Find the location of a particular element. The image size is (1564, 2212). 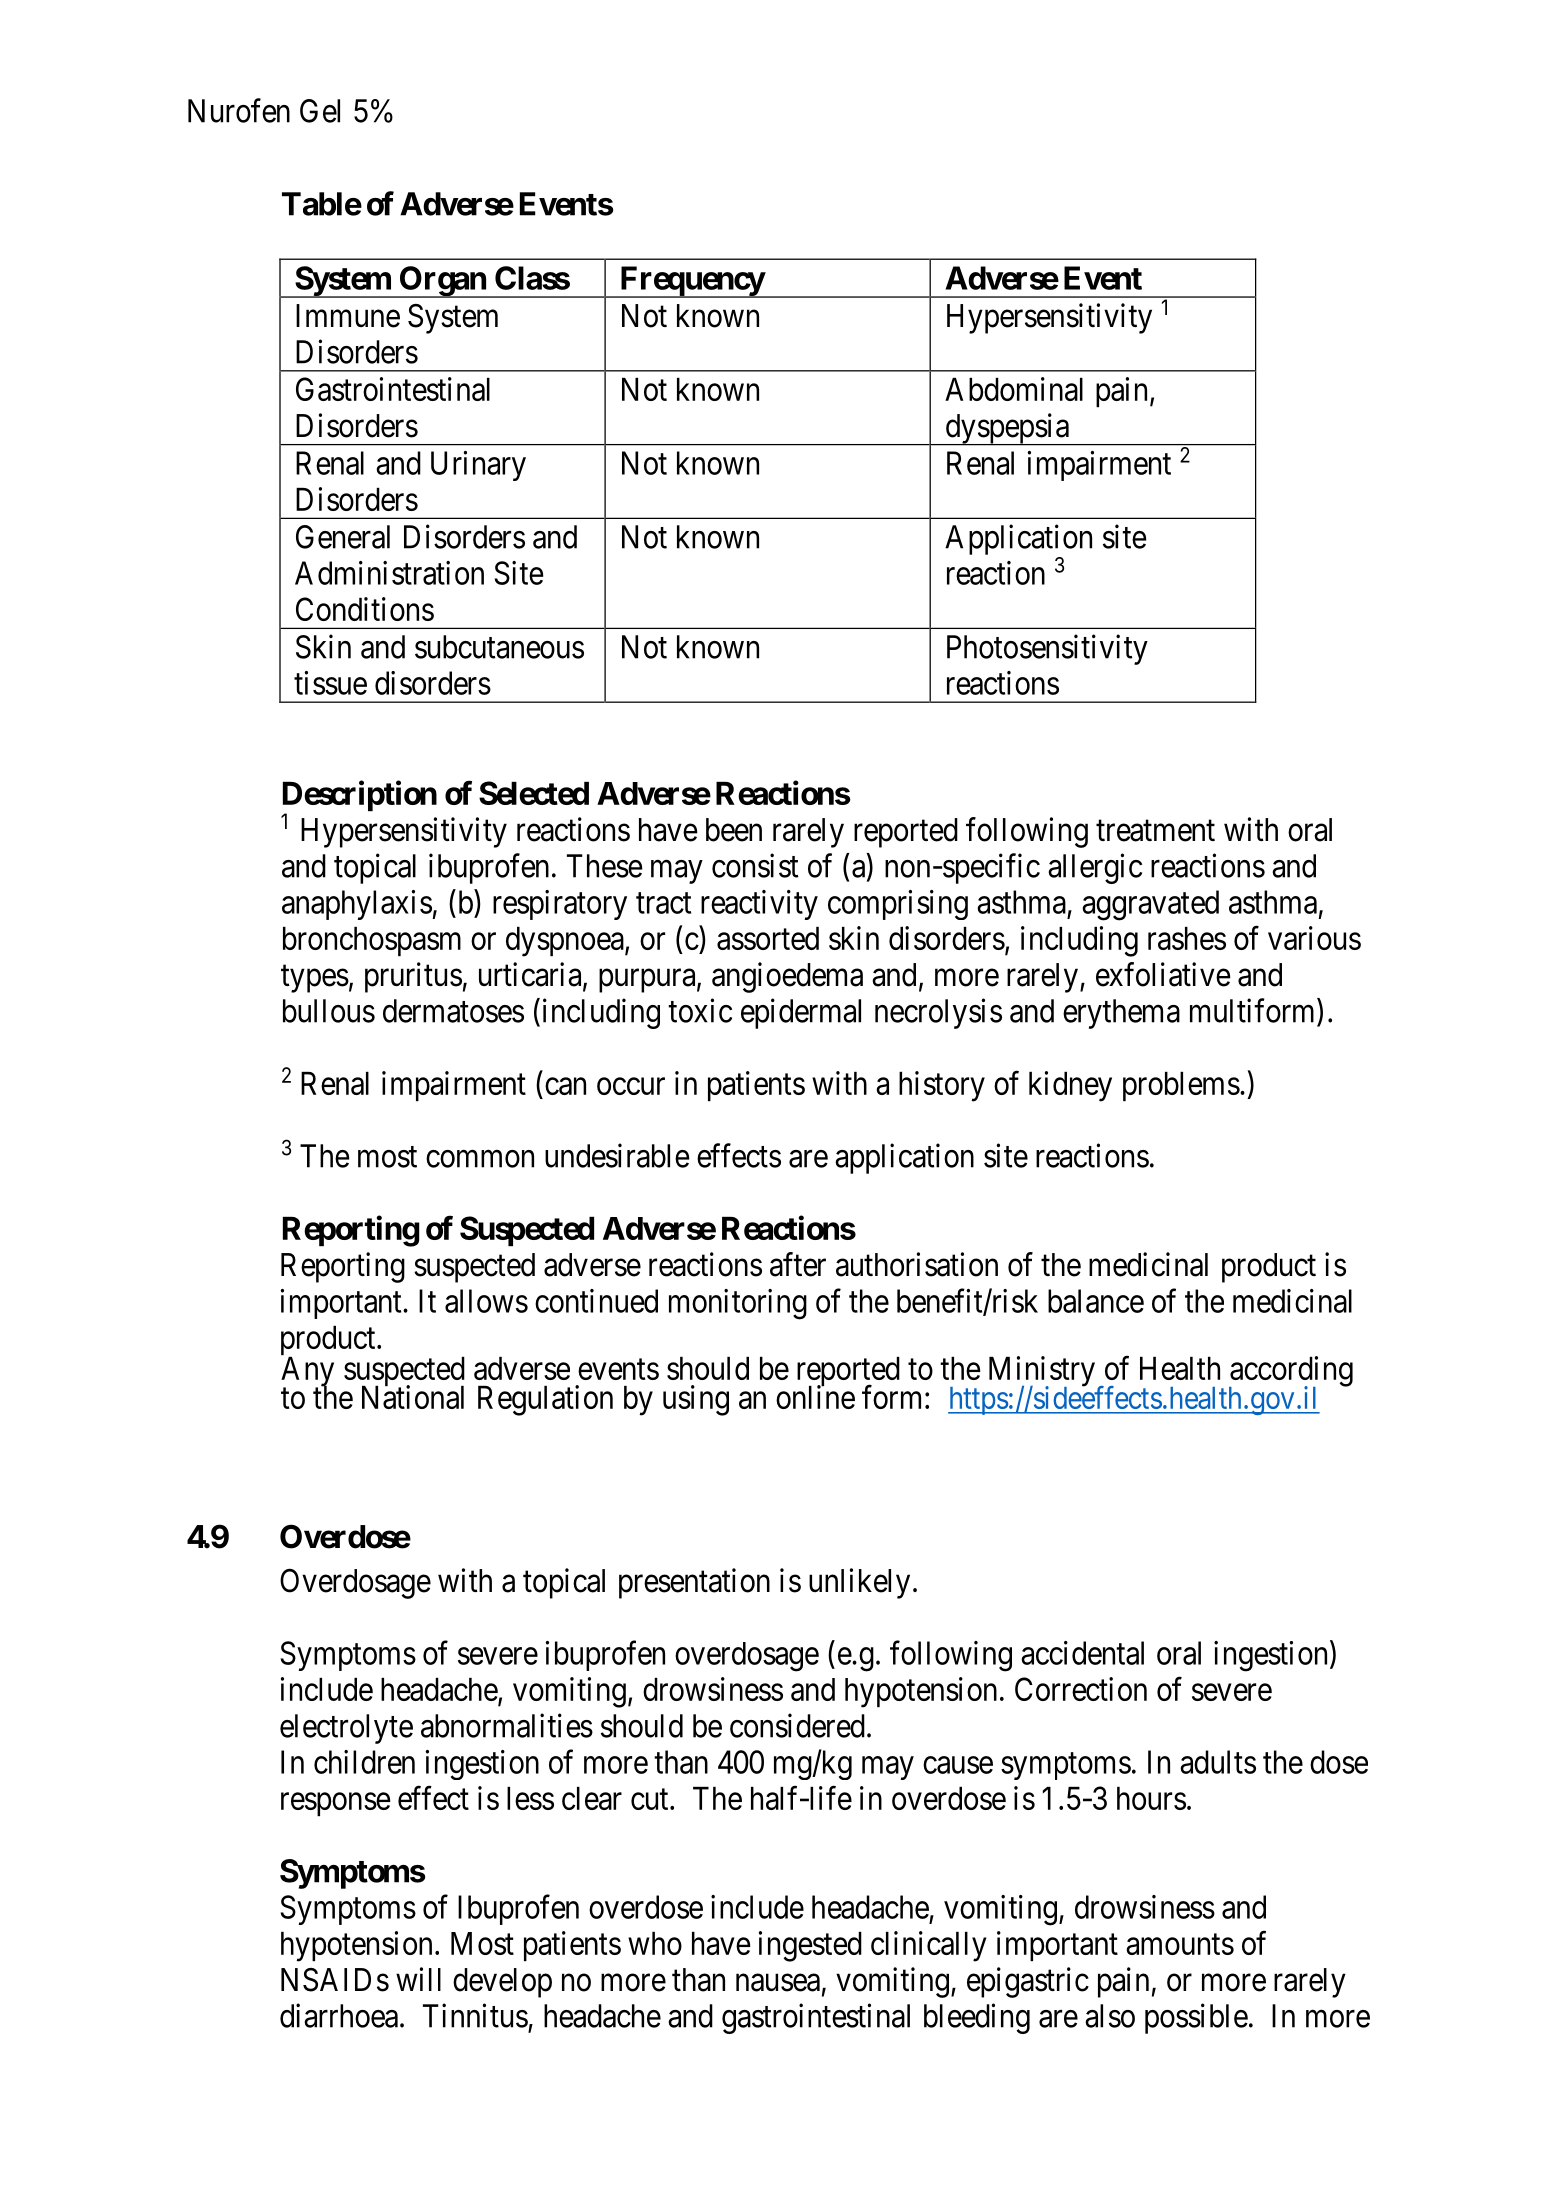

will is located at coordinates (418, 1979).
